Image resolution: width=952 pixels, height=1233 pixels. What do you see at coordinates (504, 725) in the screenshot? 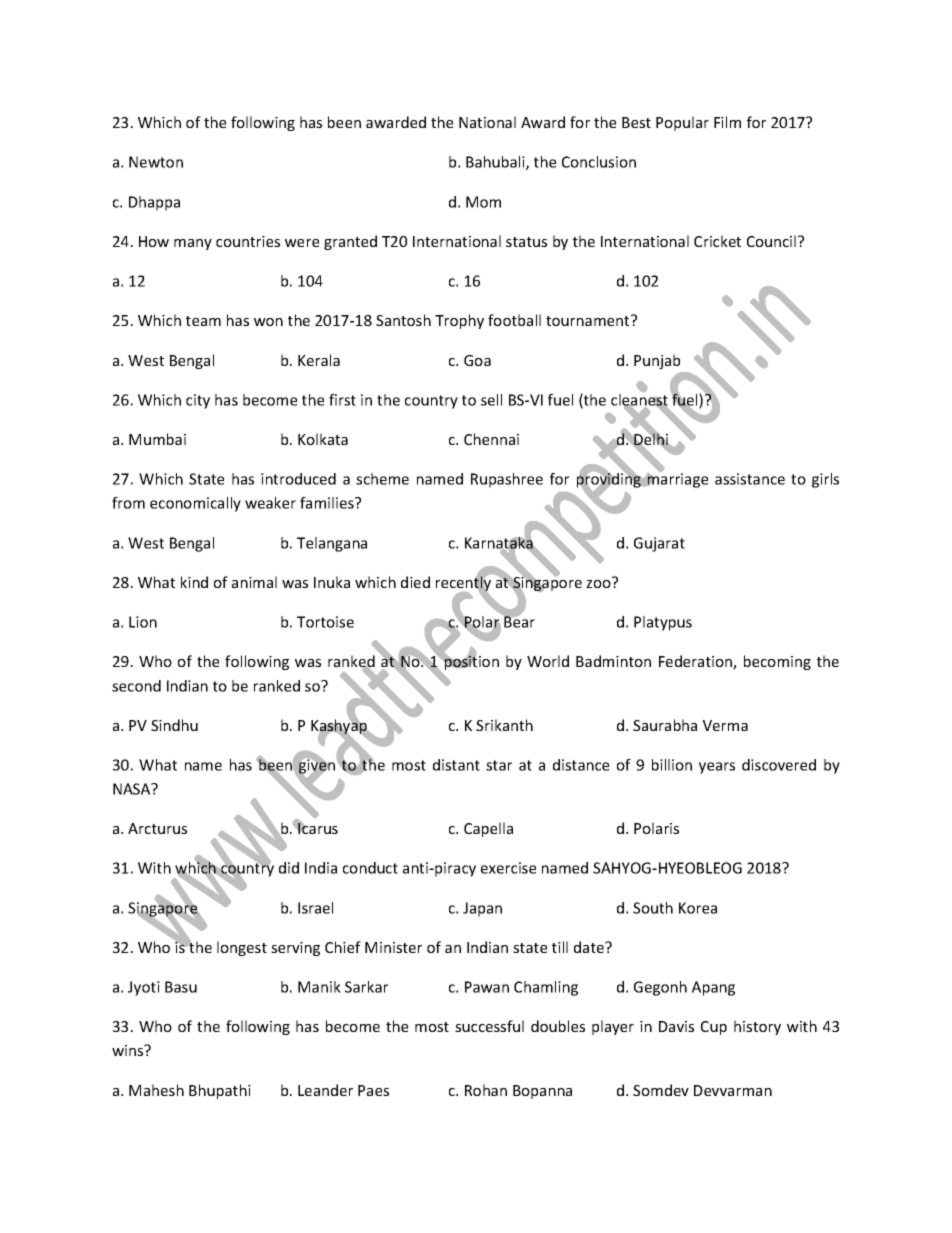
I see `Srikanth` at bounding box center [504, 725].
